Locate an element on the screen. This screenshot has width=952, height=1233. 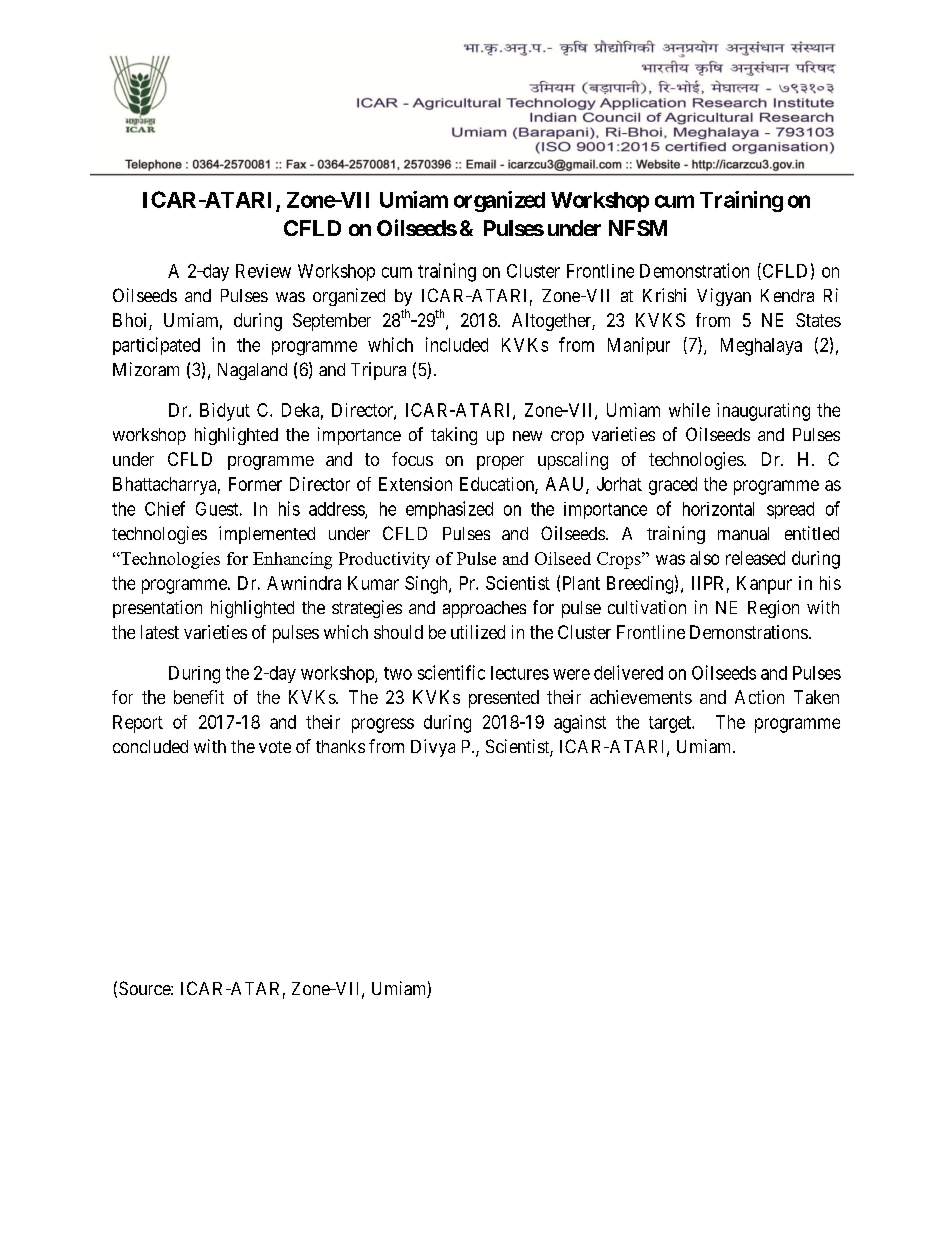
target is located at coordinates (671, 724).
